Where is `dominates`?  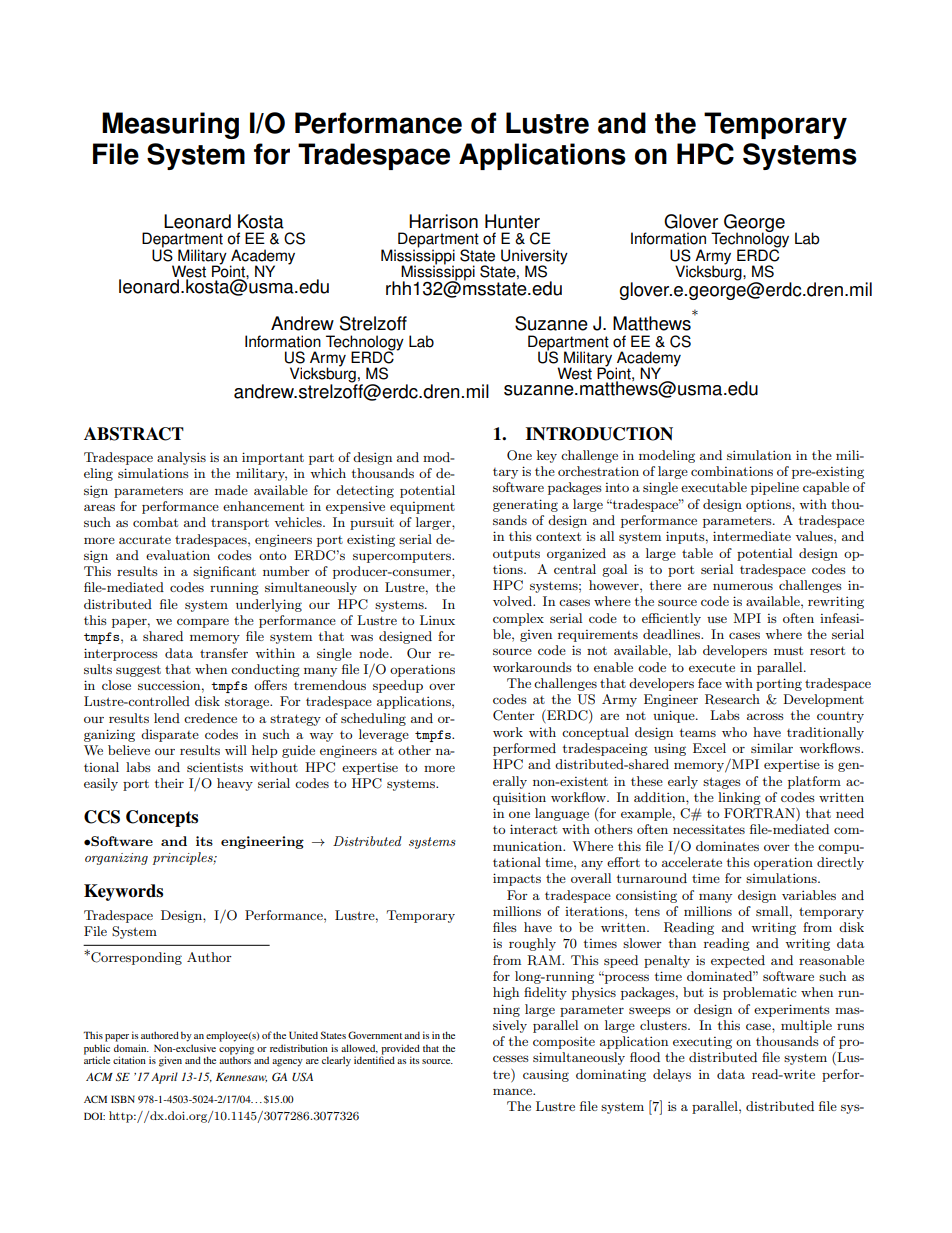 dominates is located at coordinates (727, 846).
